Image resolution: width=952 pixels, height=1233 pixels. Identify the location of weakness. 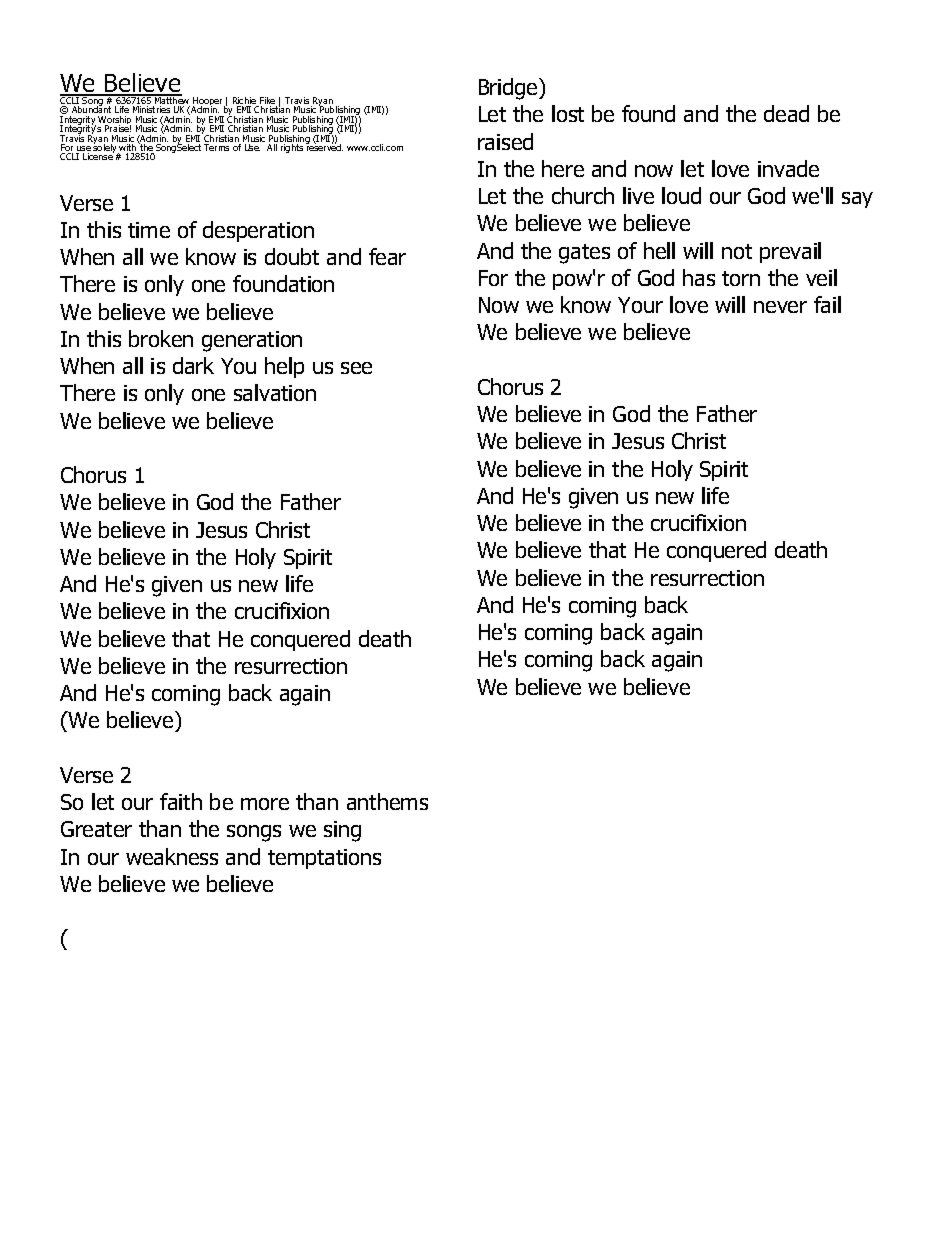
(172, 856).
